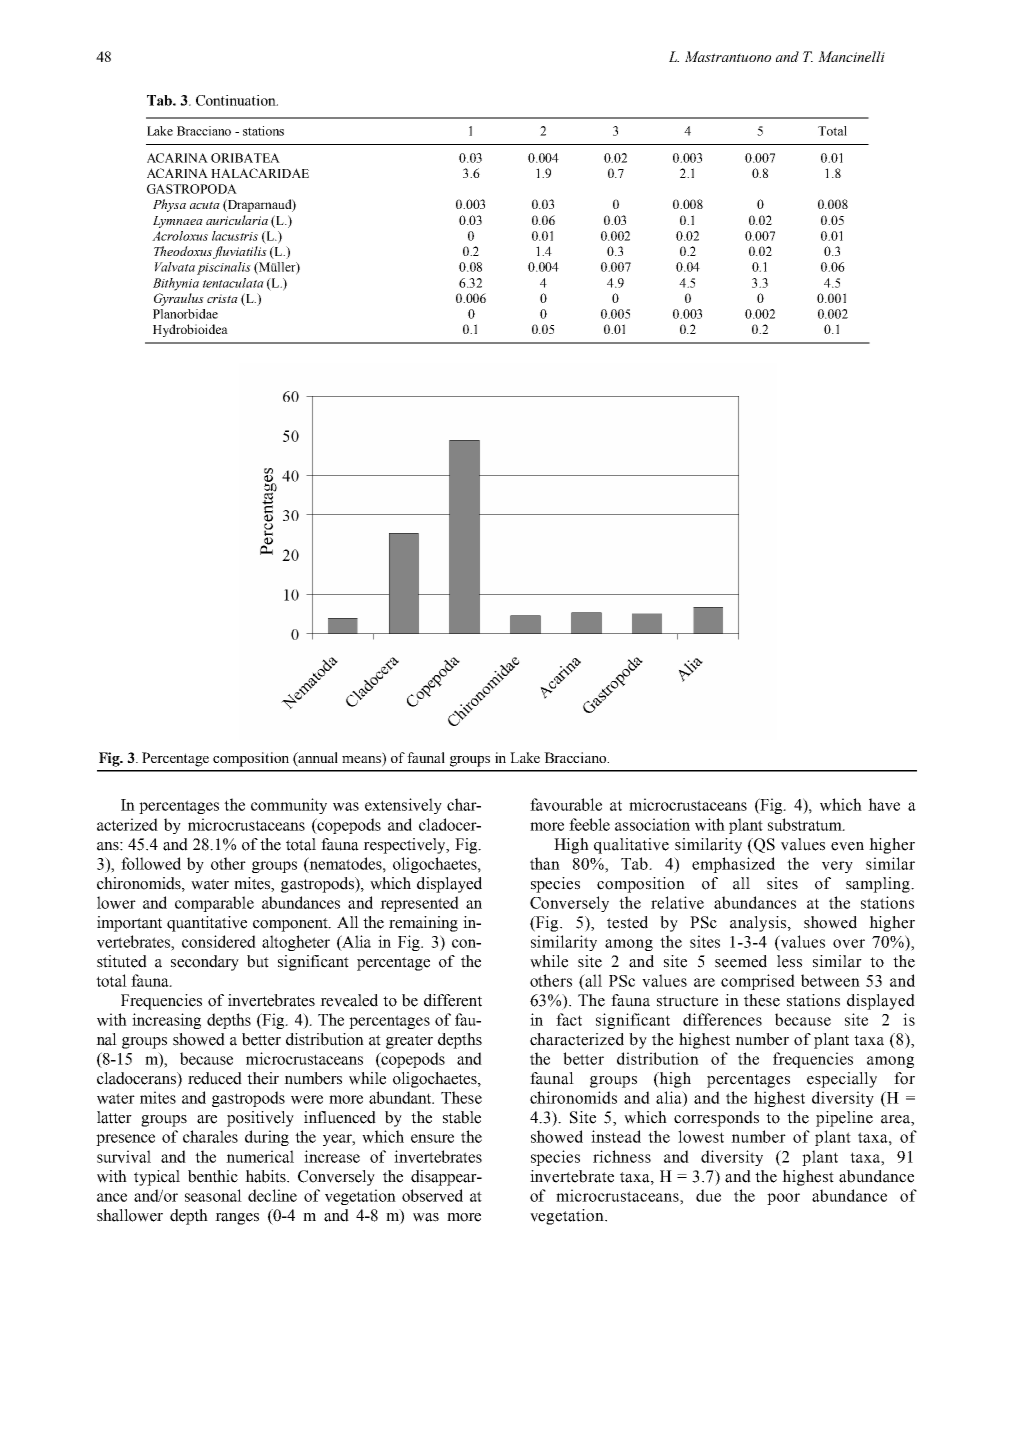  Describe the element at coordinates (545, 863) in the screenshot. I see `than` at that location.
